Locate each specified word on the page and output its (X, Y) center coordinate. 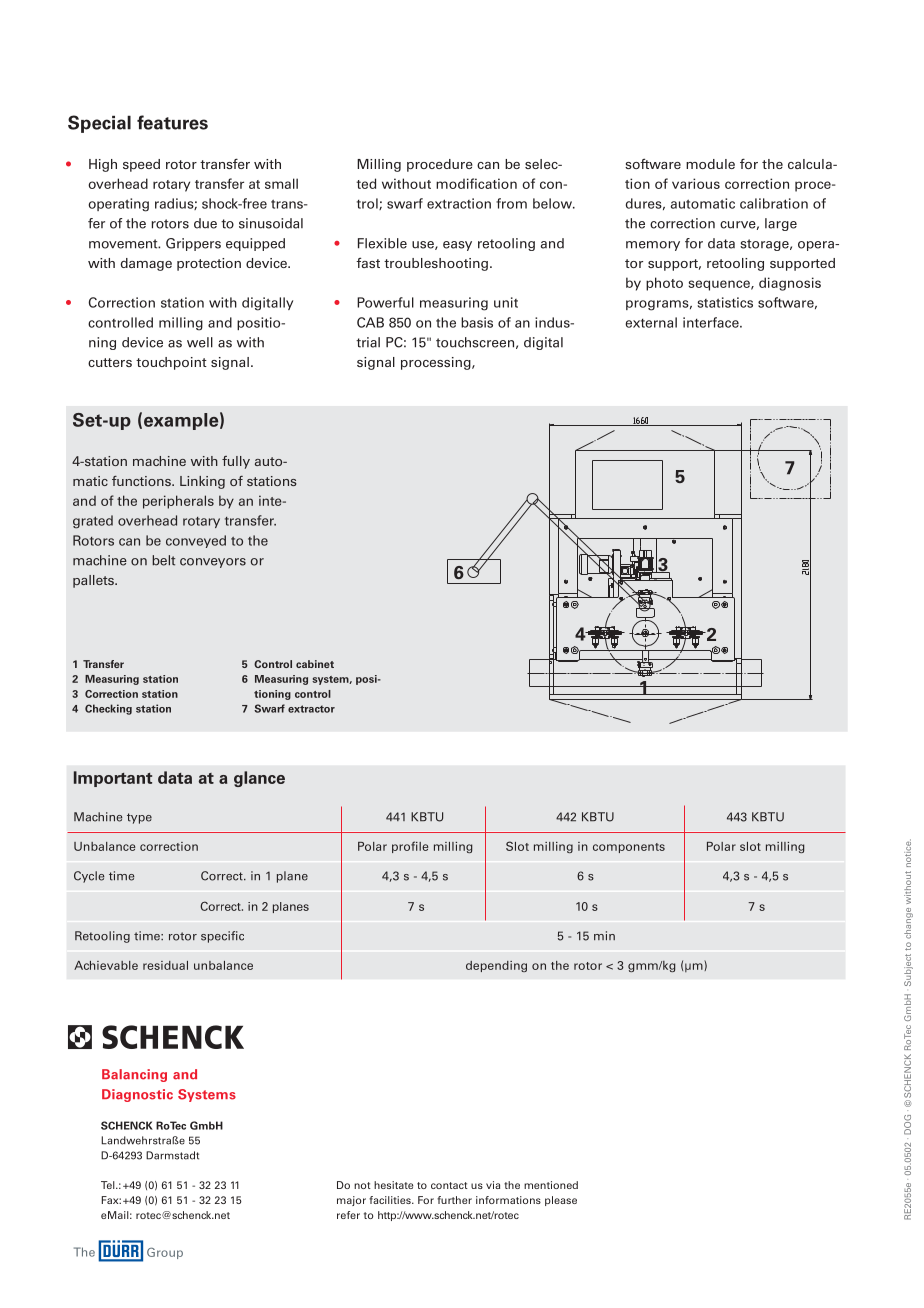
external (651, 322)
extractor (311, 709)
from (511, 203)
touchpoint (171, 363)
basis (477, 322)
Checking (108, 709)
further (454, 1200)
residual (165, 965)
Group (165, 1253)
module (710, 164)
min (604, 936)
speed (141, 165)
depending (496, 966)
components (629, 848)
